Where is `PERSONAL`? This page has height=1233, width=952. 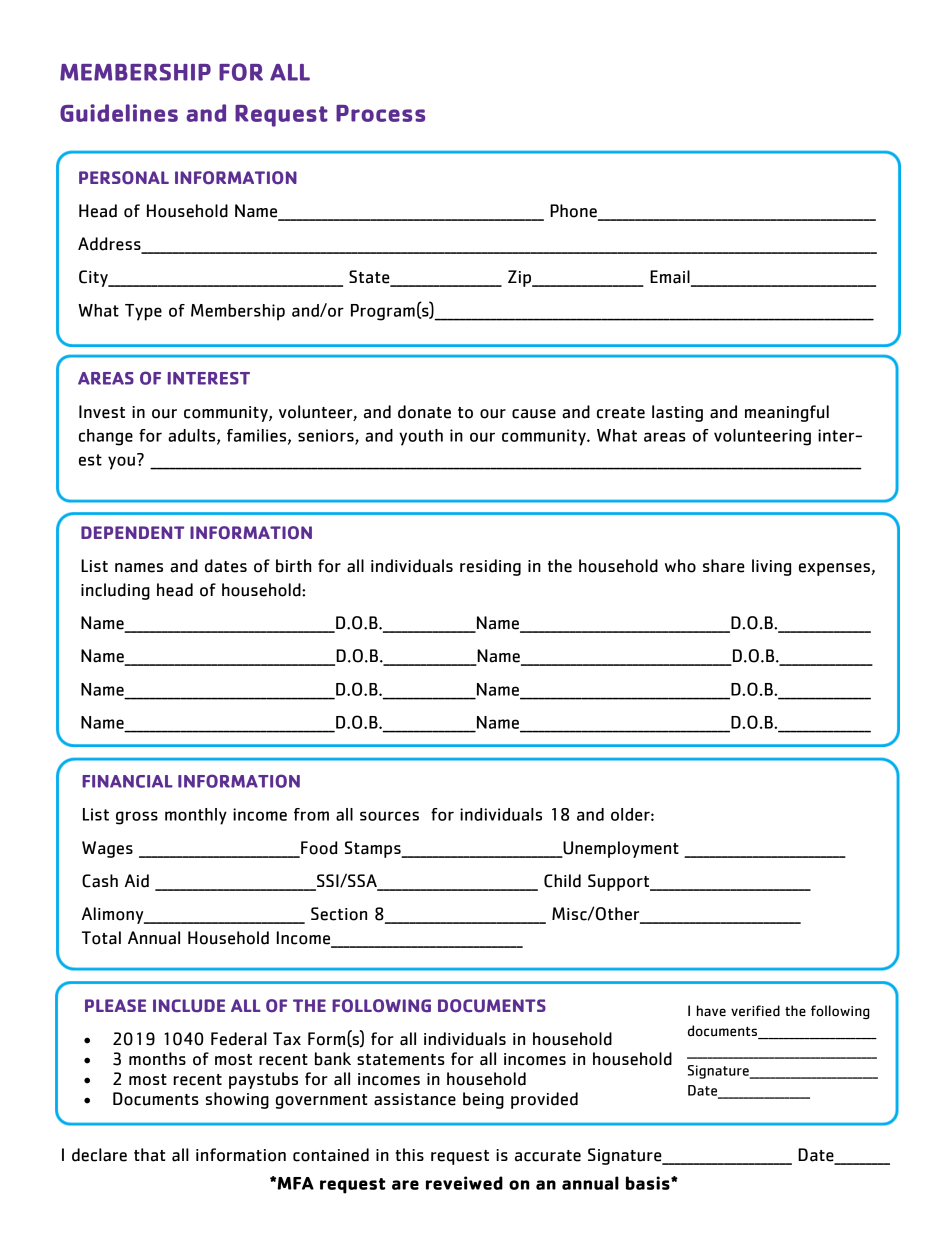
PERSONAL is located at coordinates (124, 177).
